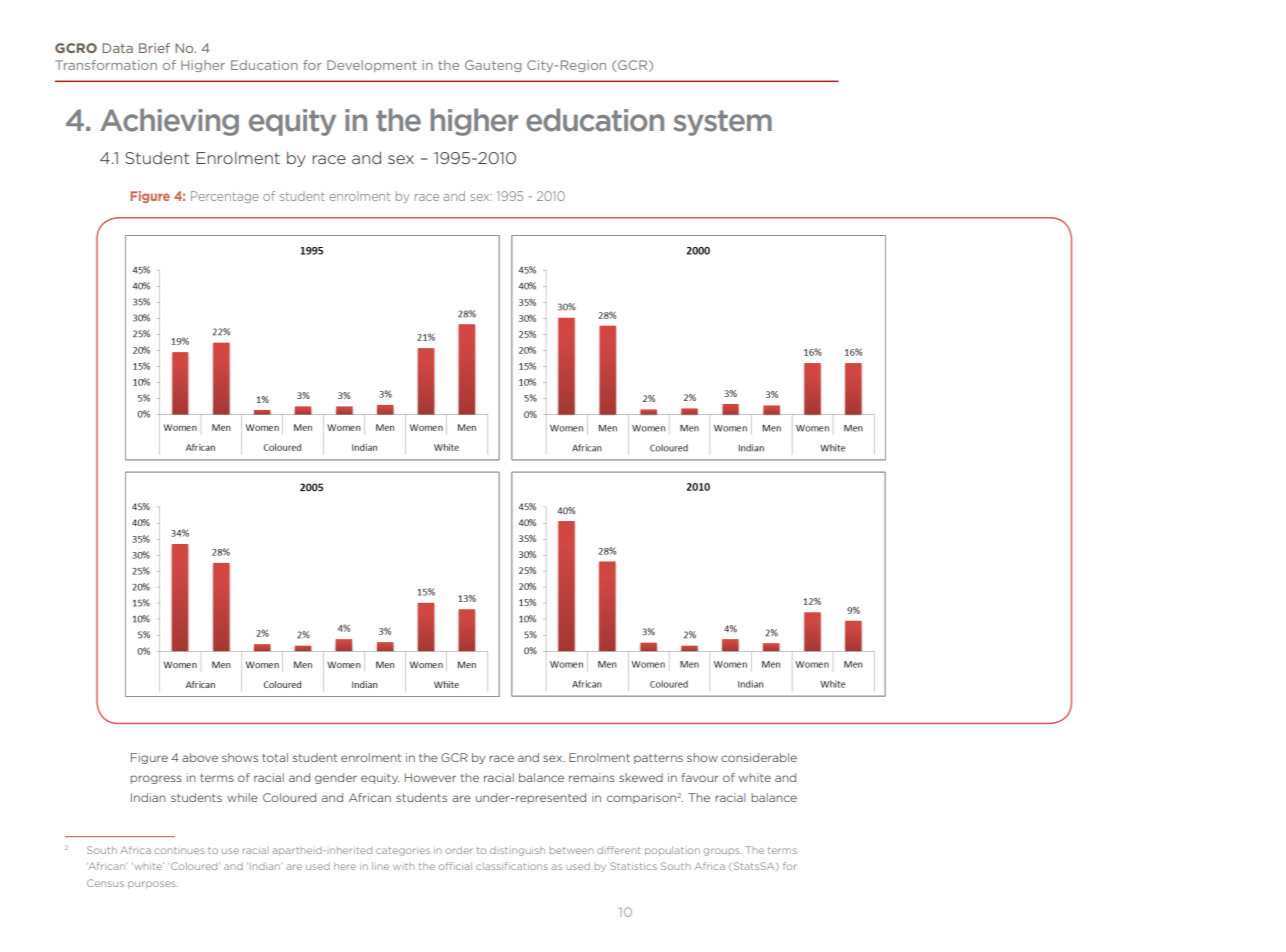 The width and height of the screenshot is (1286, 952). What do you see at coordinates (169, 122) in the screenshot?
I see `Achieving` at bounding box center [169, 122].
